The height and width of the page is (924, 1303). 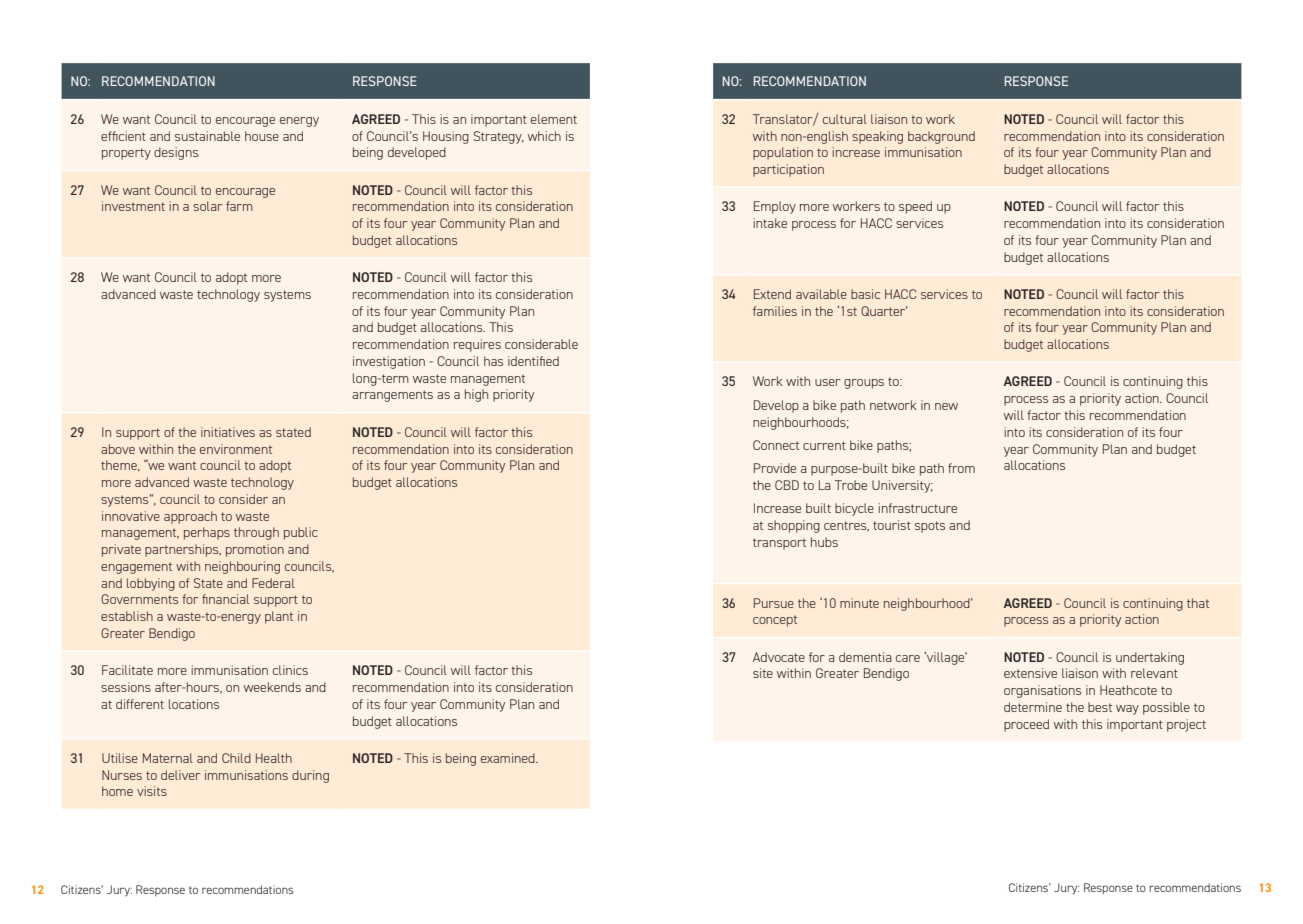 I want to click on neighbouring, so click(x=242, y=567).
